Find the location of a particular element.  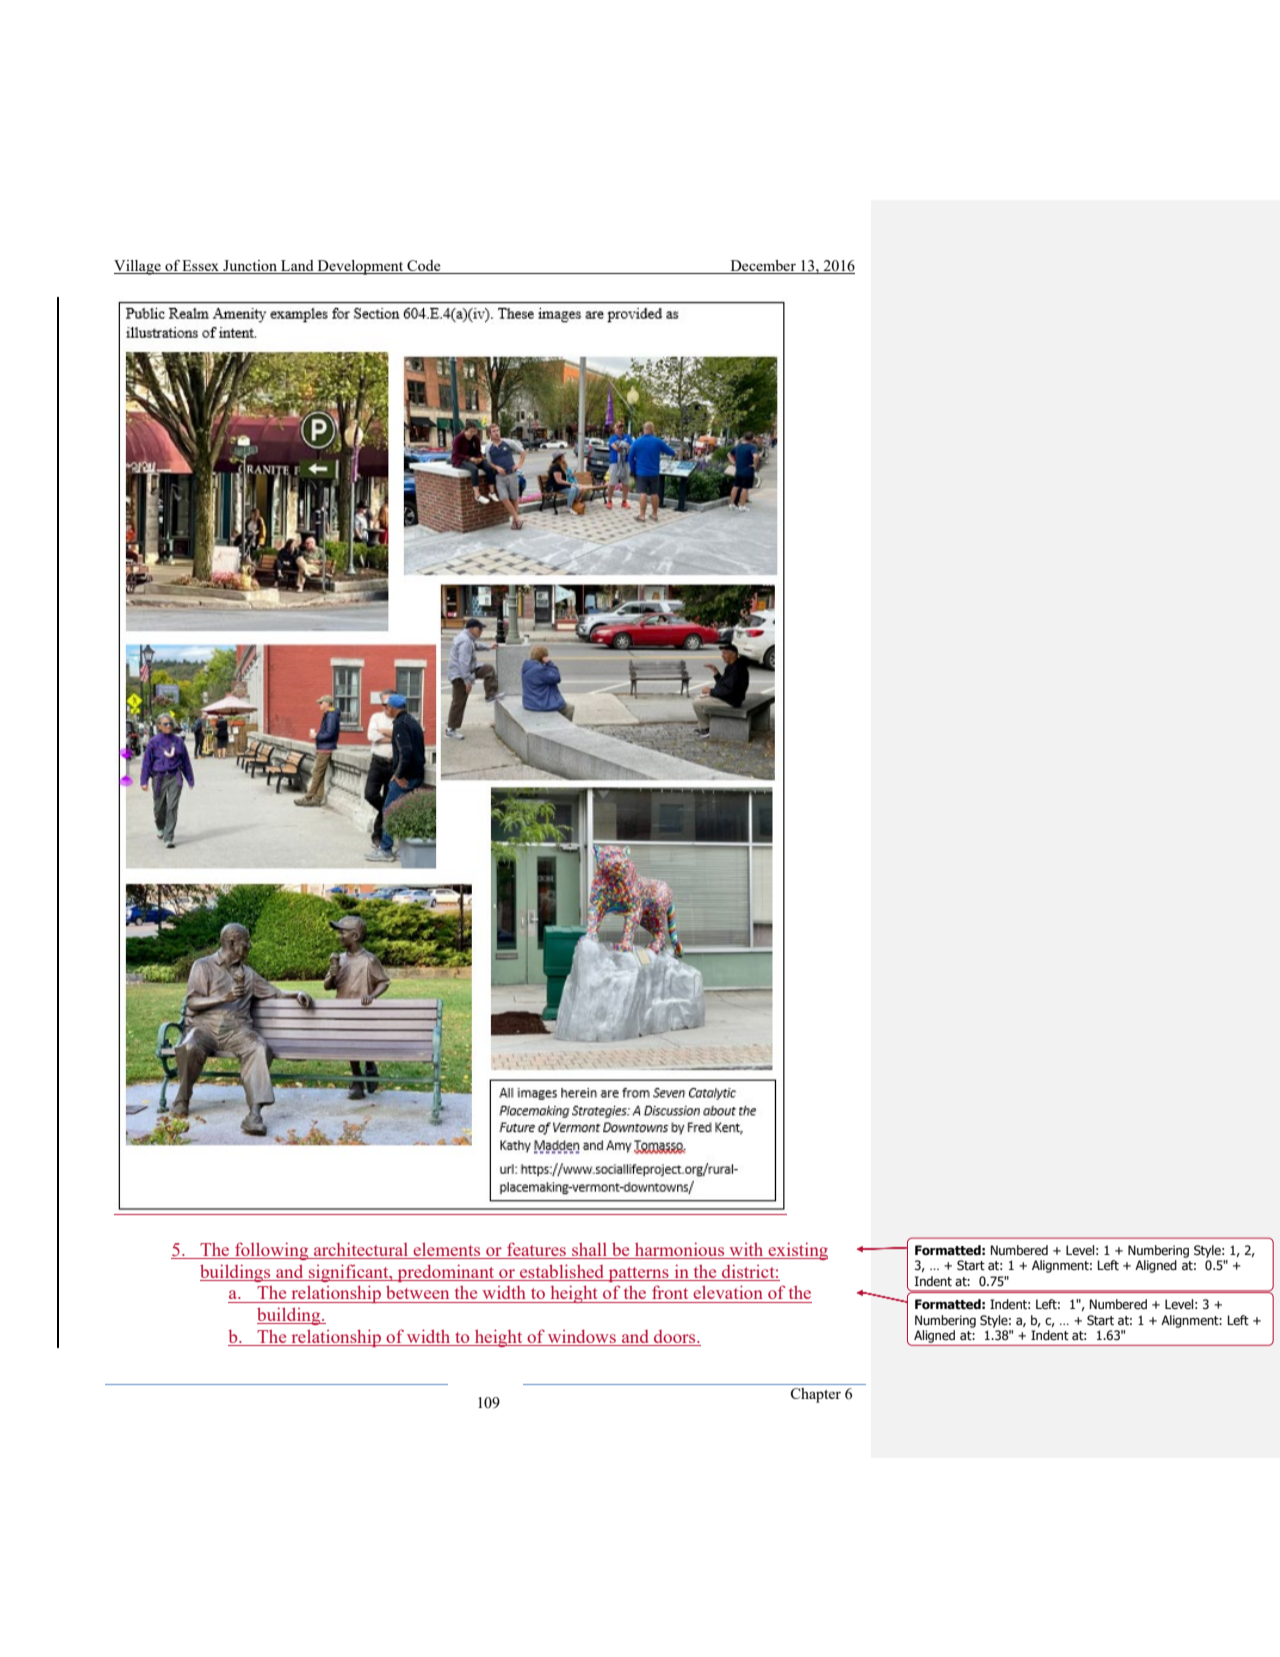

elements is located at coordinates (446, 1249).
